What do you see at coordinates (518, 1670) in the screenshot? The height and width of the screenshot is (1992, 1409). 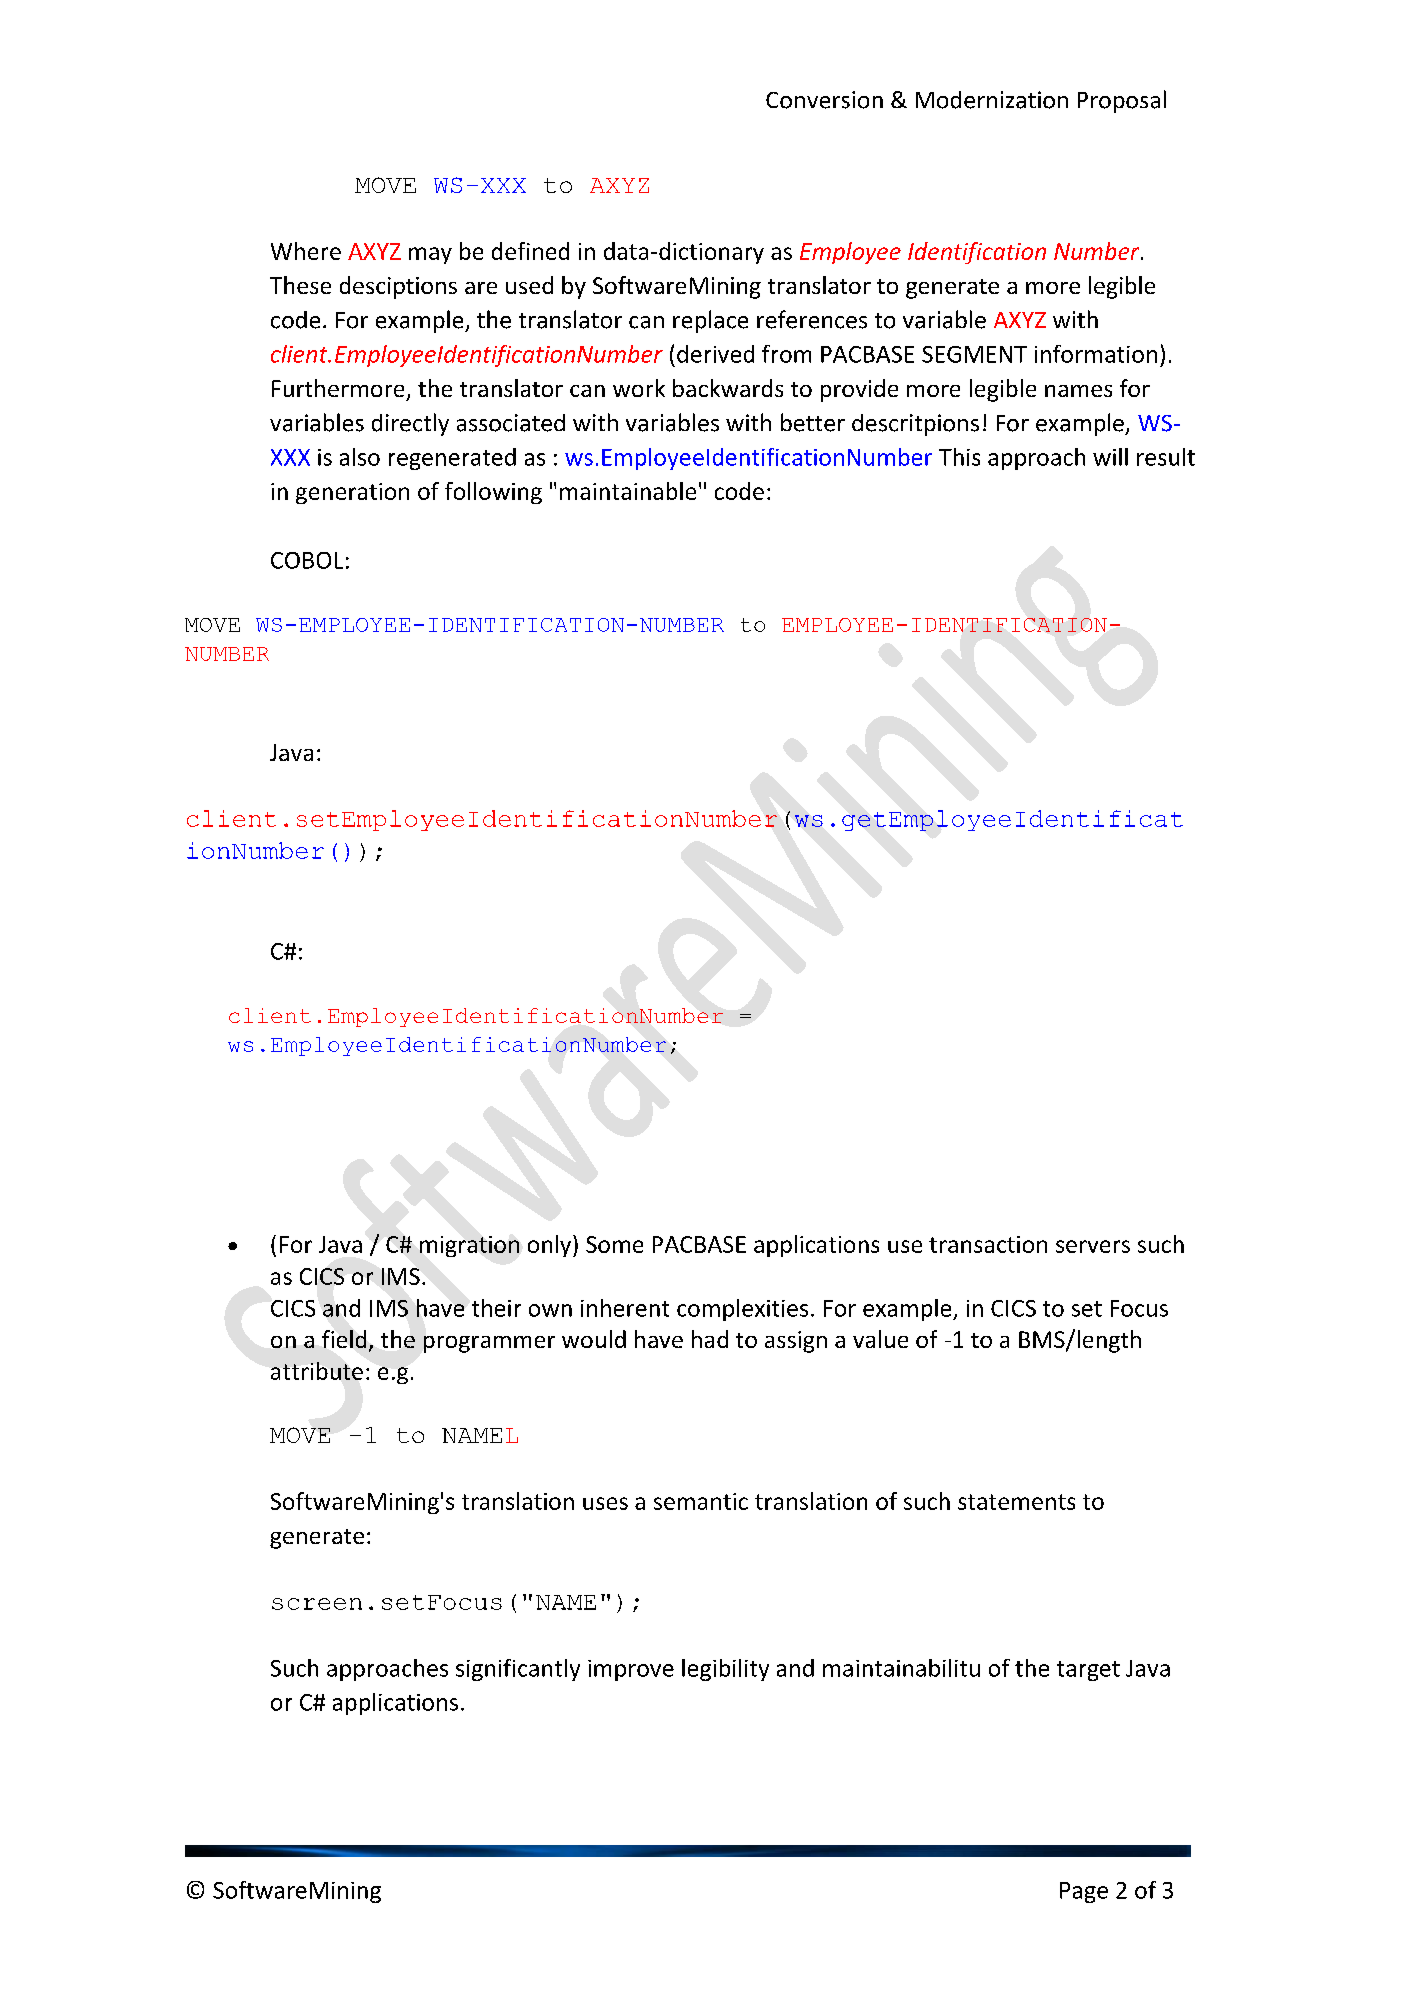 I see `significantly` at bounding box center [518, 1670].
